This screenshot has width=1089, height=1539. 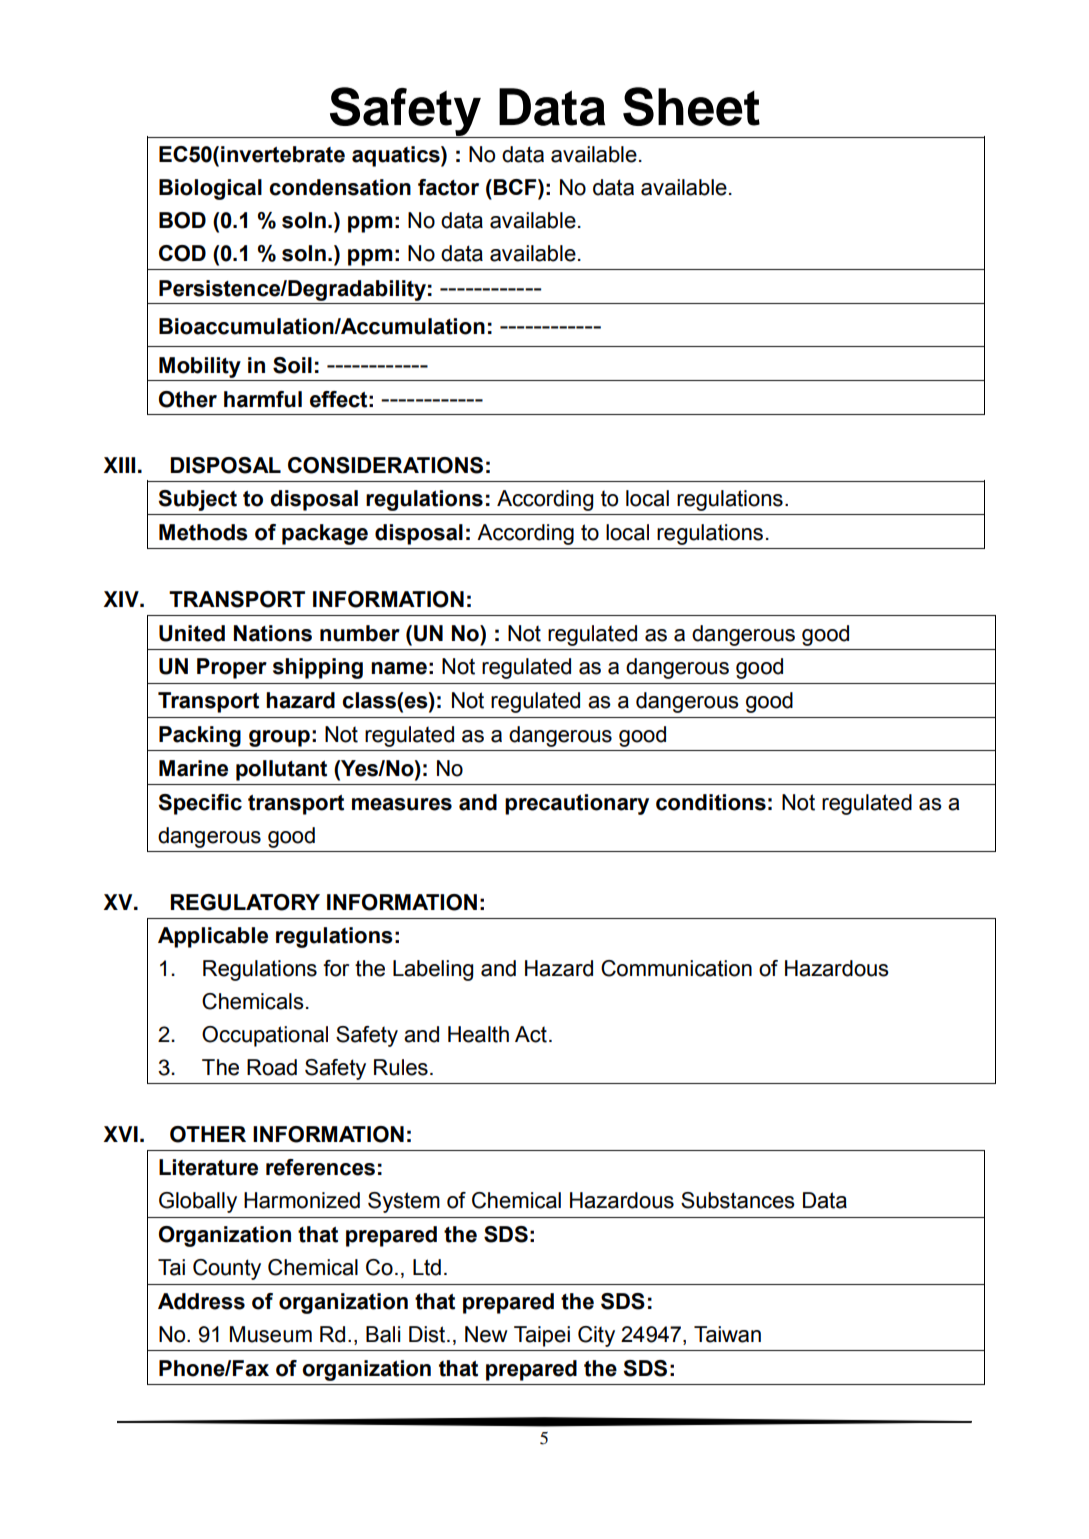 I want to click on Occupational, so click(x=265, y=1036).
